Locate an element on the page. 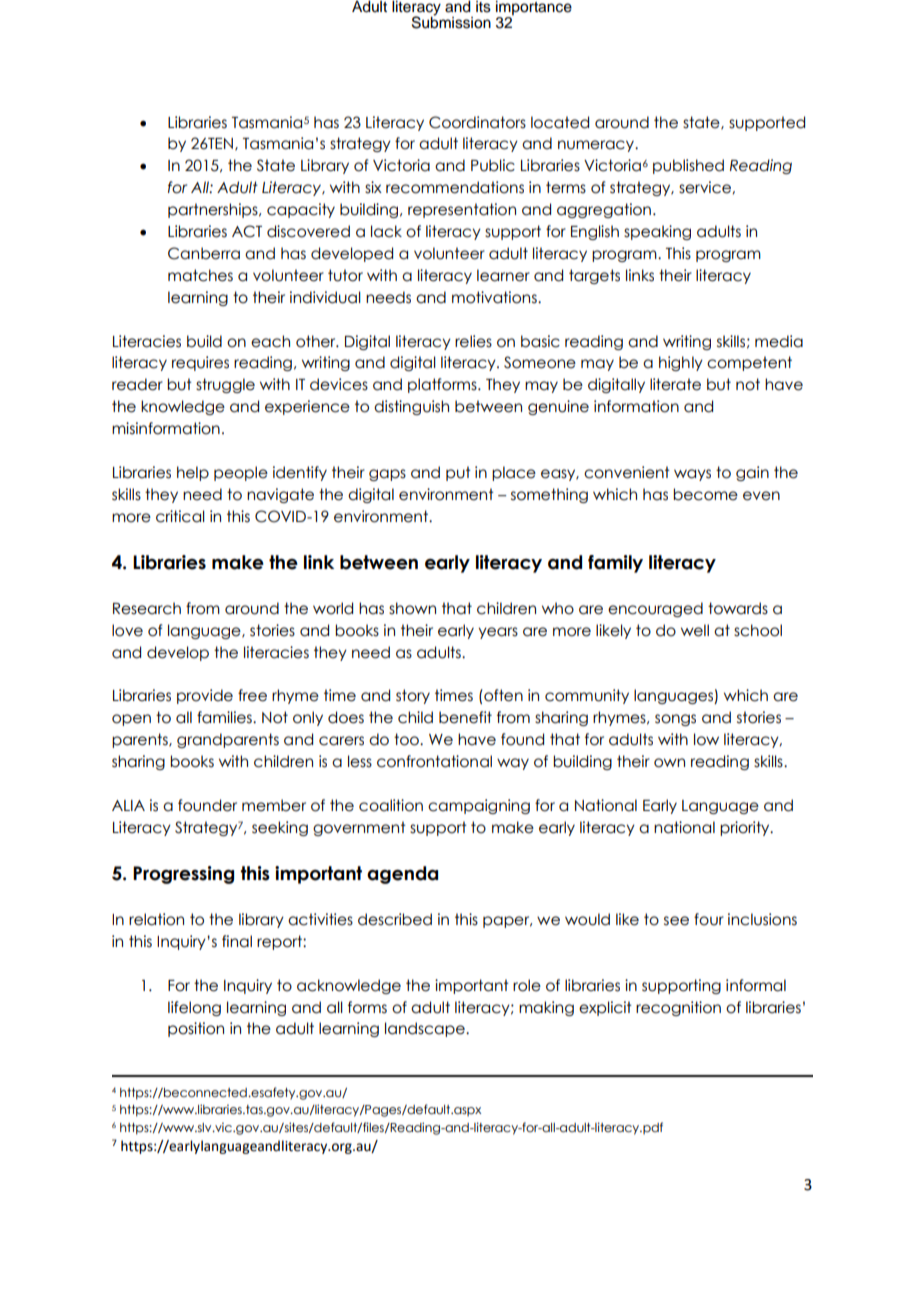 This image has height=1308, width=924. critical is located at coordinates (180, 516).
